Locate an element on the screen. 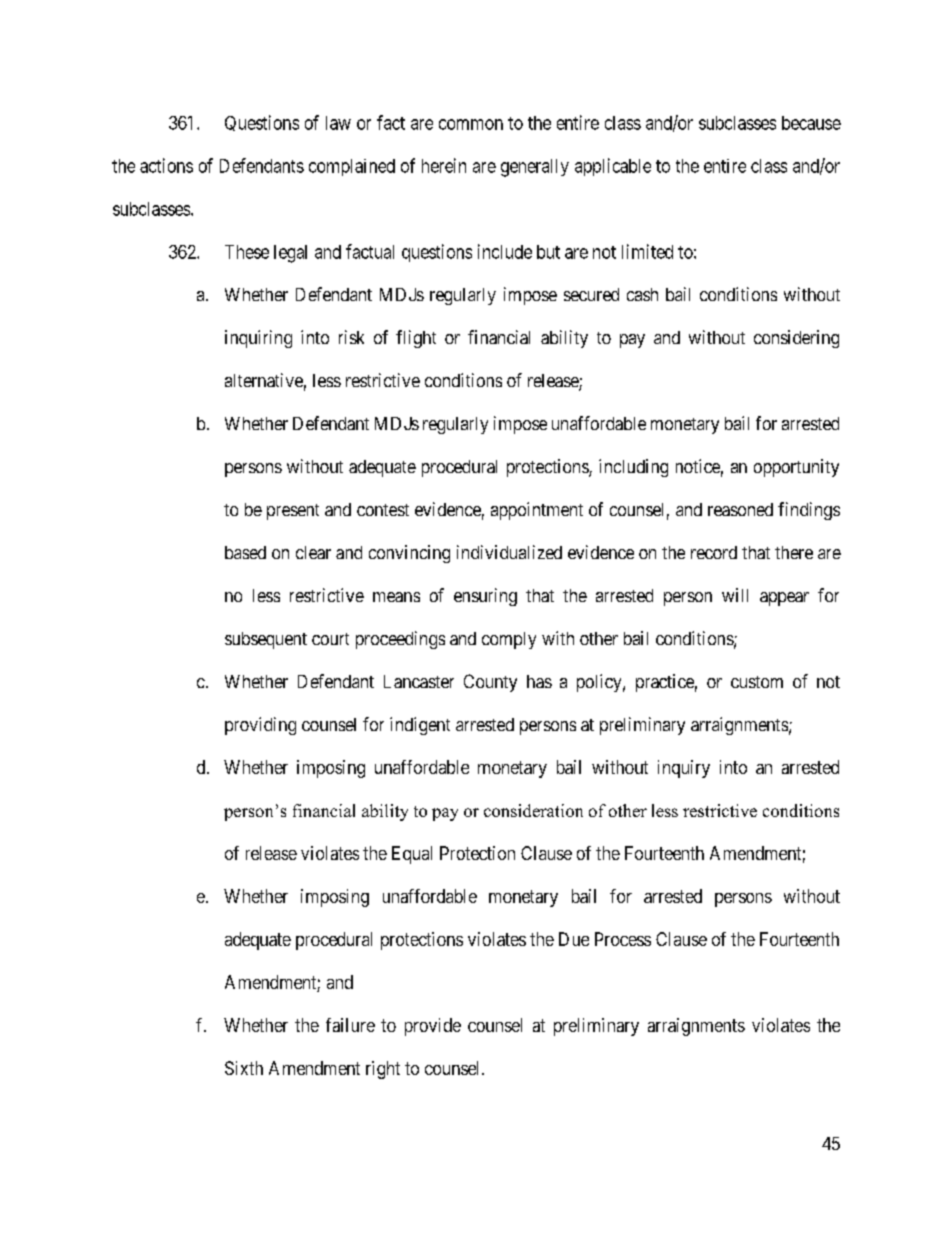  flight is located at coordinates (416, 339).
